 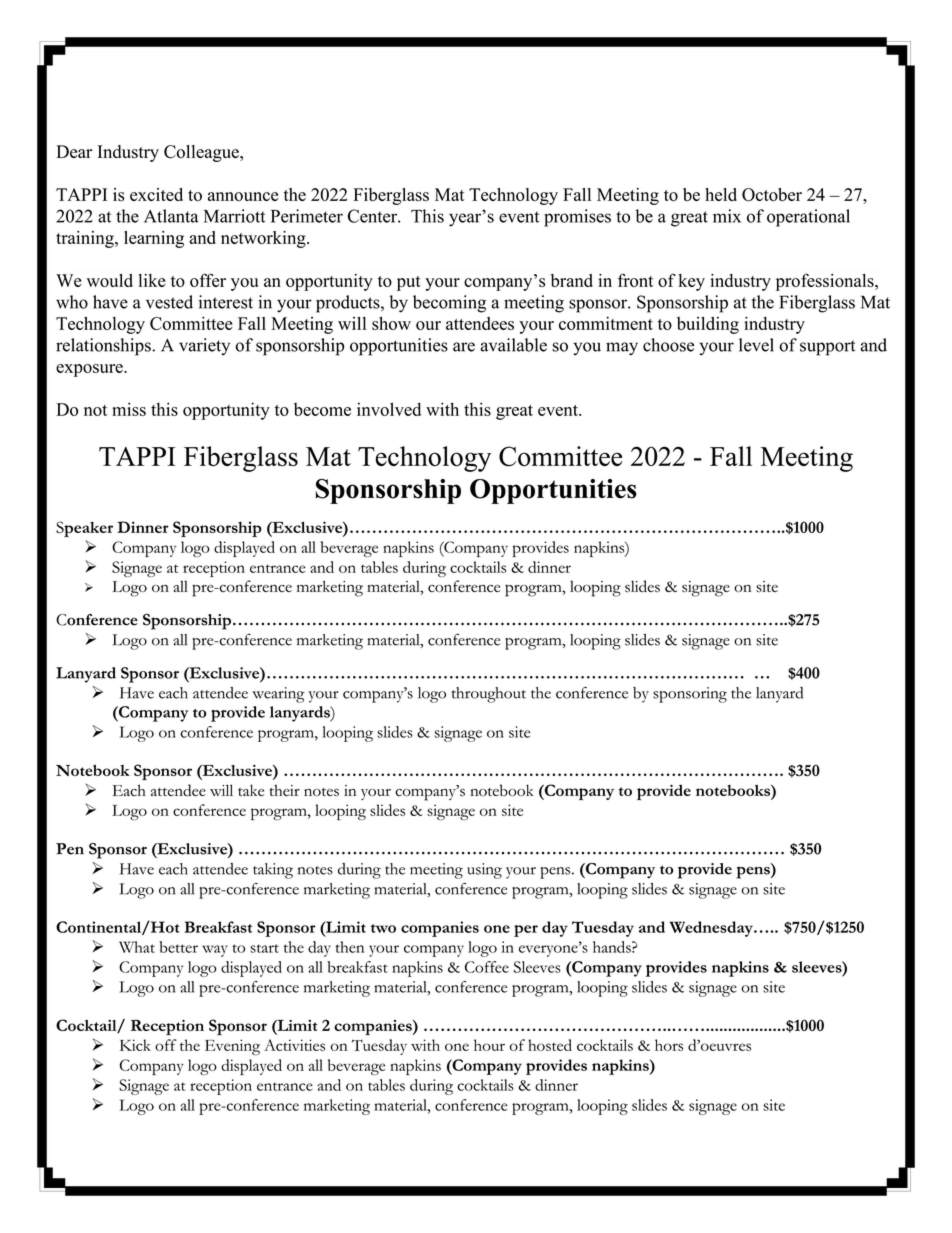 What do you see at coordinates (135, 1045) in the page?
I see `Kick` at bounding box center [135, 1045].
